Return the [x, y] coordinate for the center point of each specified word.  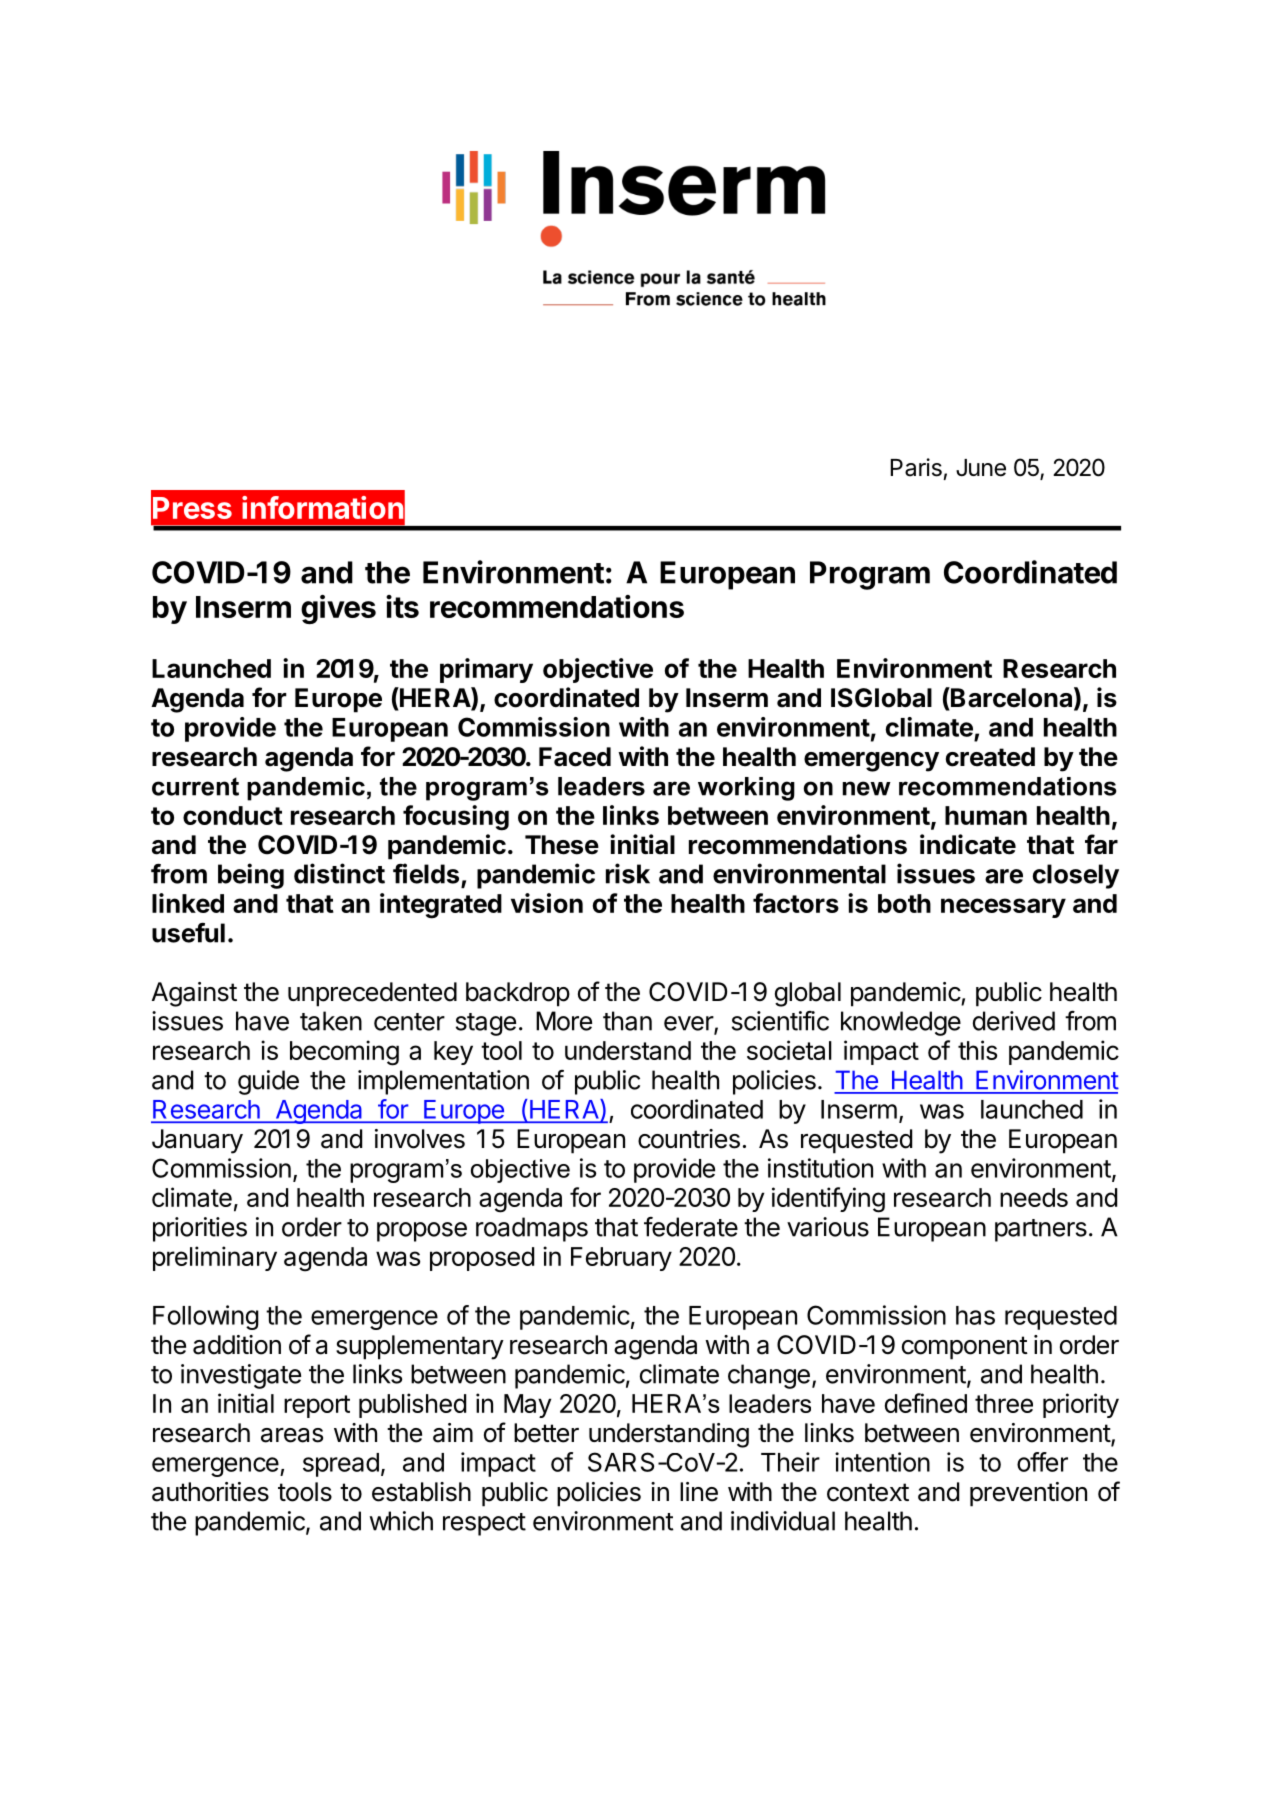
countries [689, 1139]
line [699, 1492]
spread [341, 1465]
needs [1034, 1197]
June [981, 468]
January [197, 1141]
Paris [916, 467]
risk [628, 873]
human [986, 815]
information [322, 507]
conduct [233, 815]
